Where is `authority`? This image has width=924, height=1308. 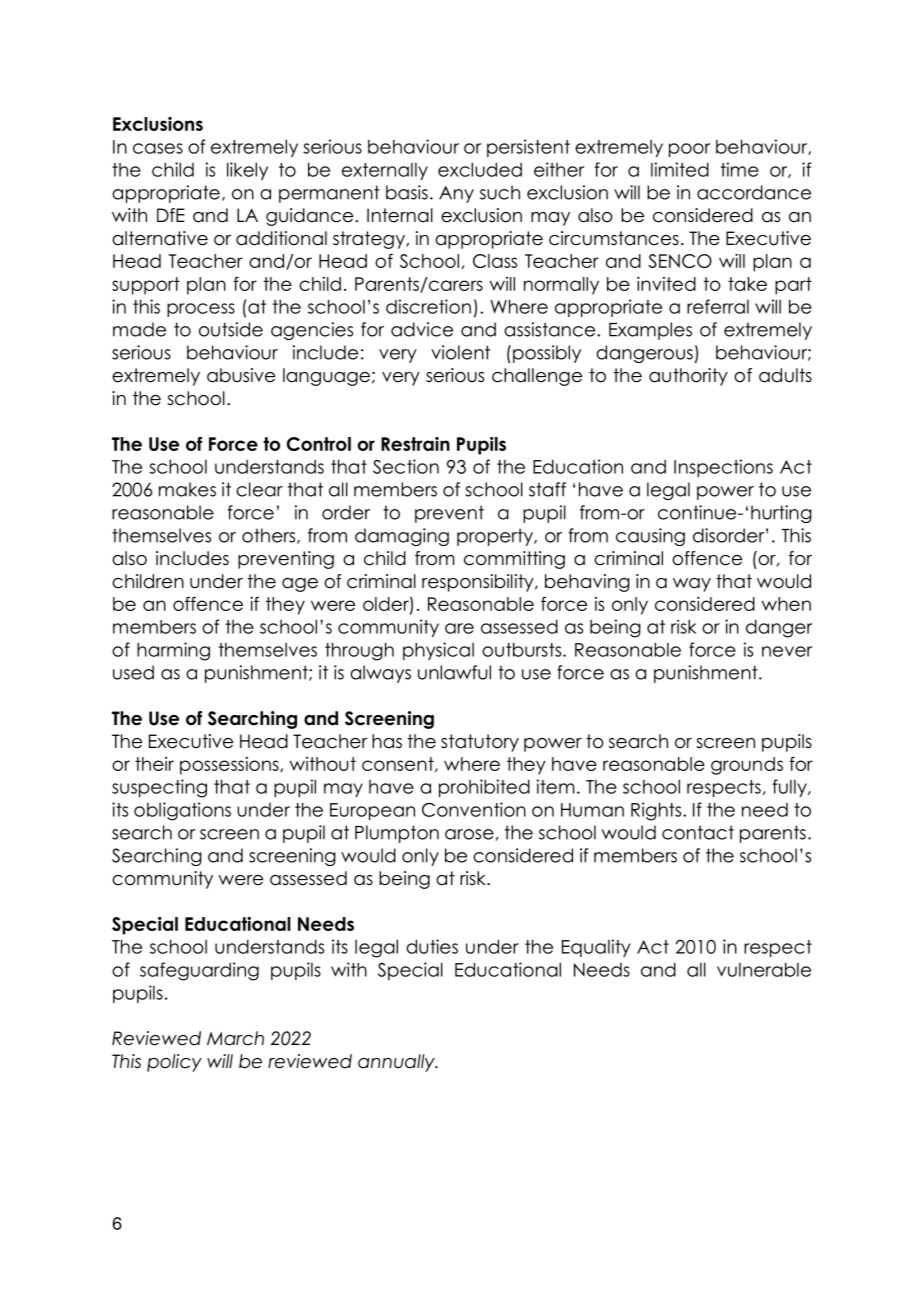
authority is located at coordinates (688, 377).
